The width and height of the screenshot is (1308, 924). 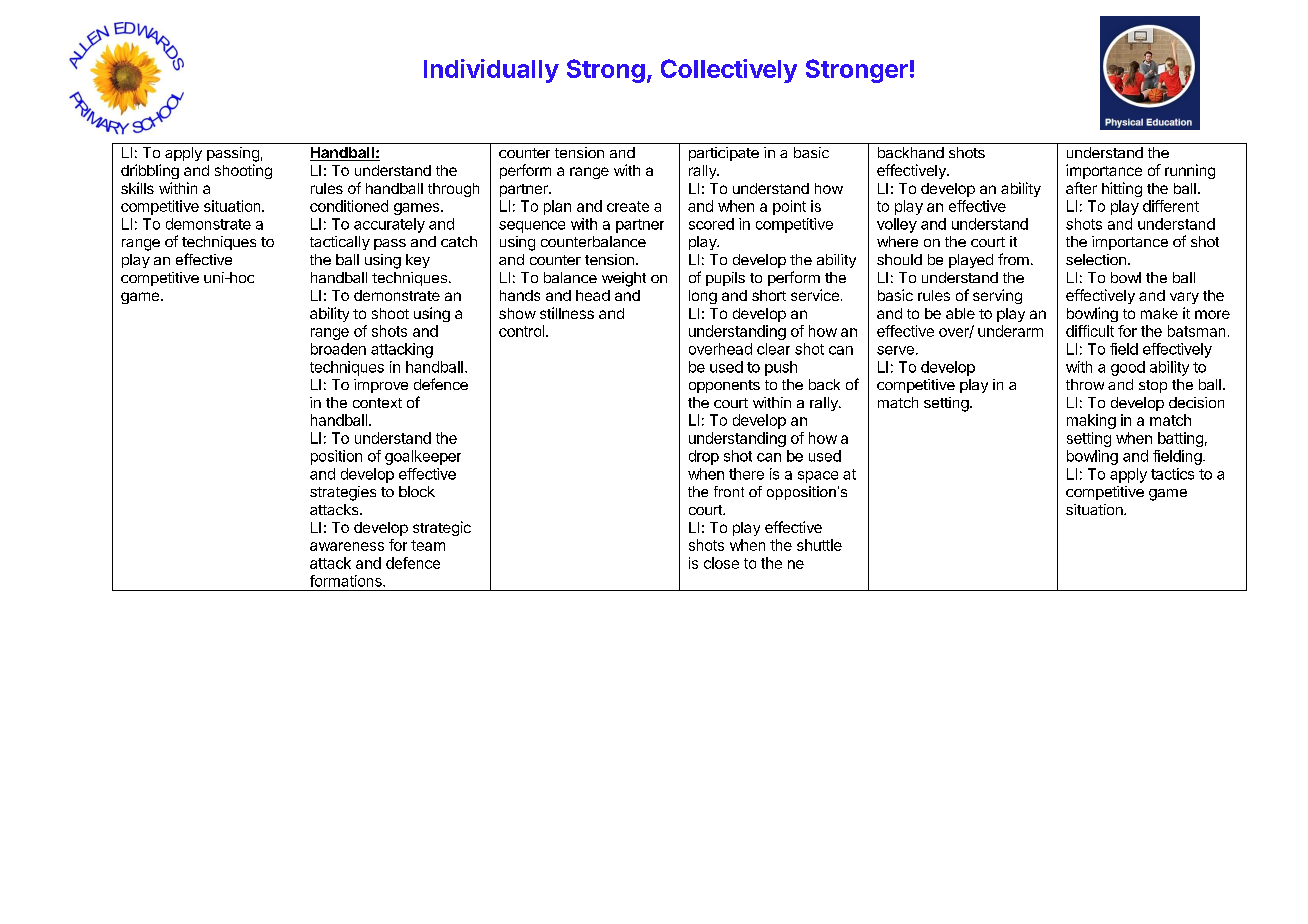 I want to click on formations, so click(x=347, y=581).
